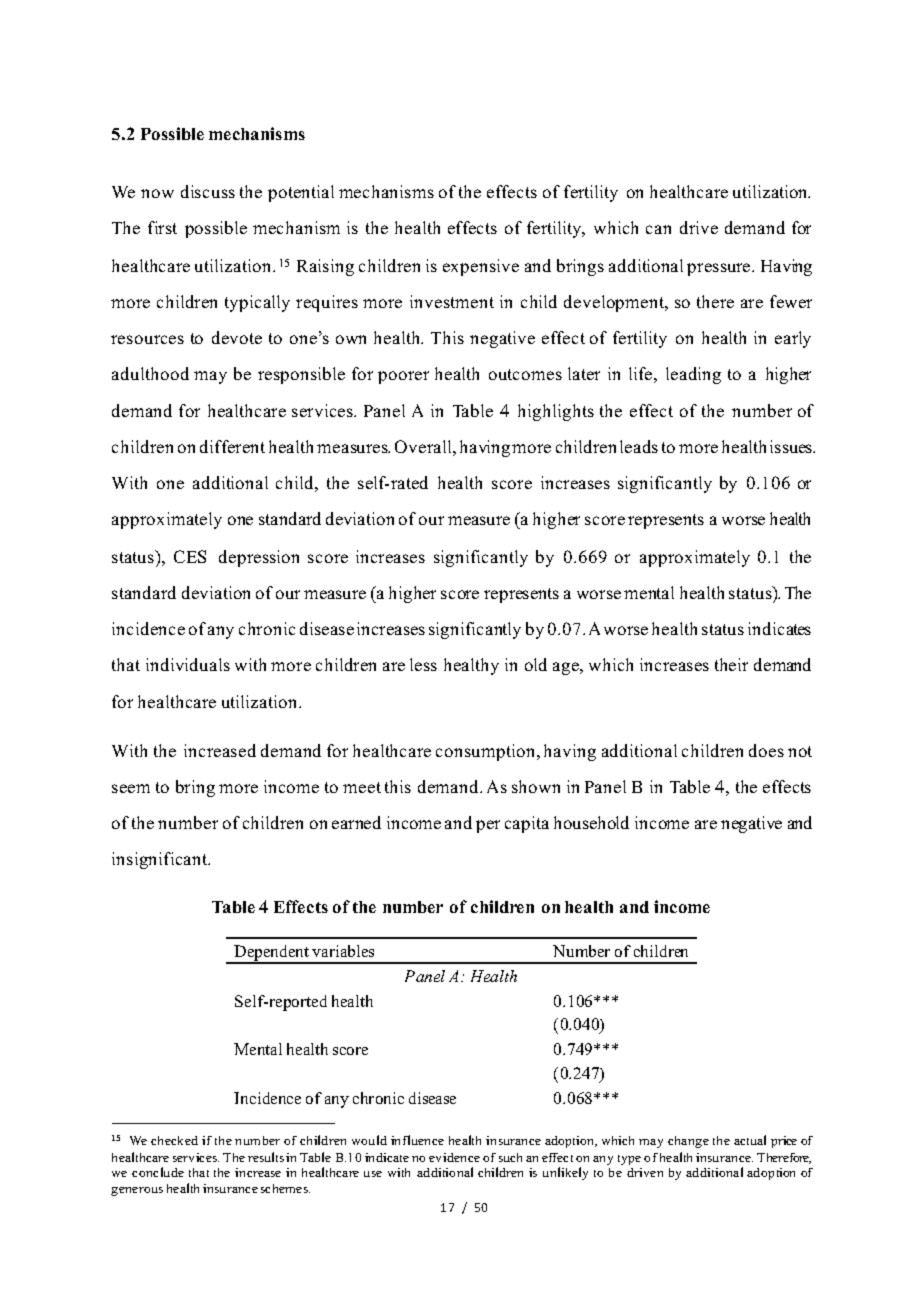  What do you see at coordinates (720, 269) in the page?
I see `pressure` at bounding box center [720, 269].
